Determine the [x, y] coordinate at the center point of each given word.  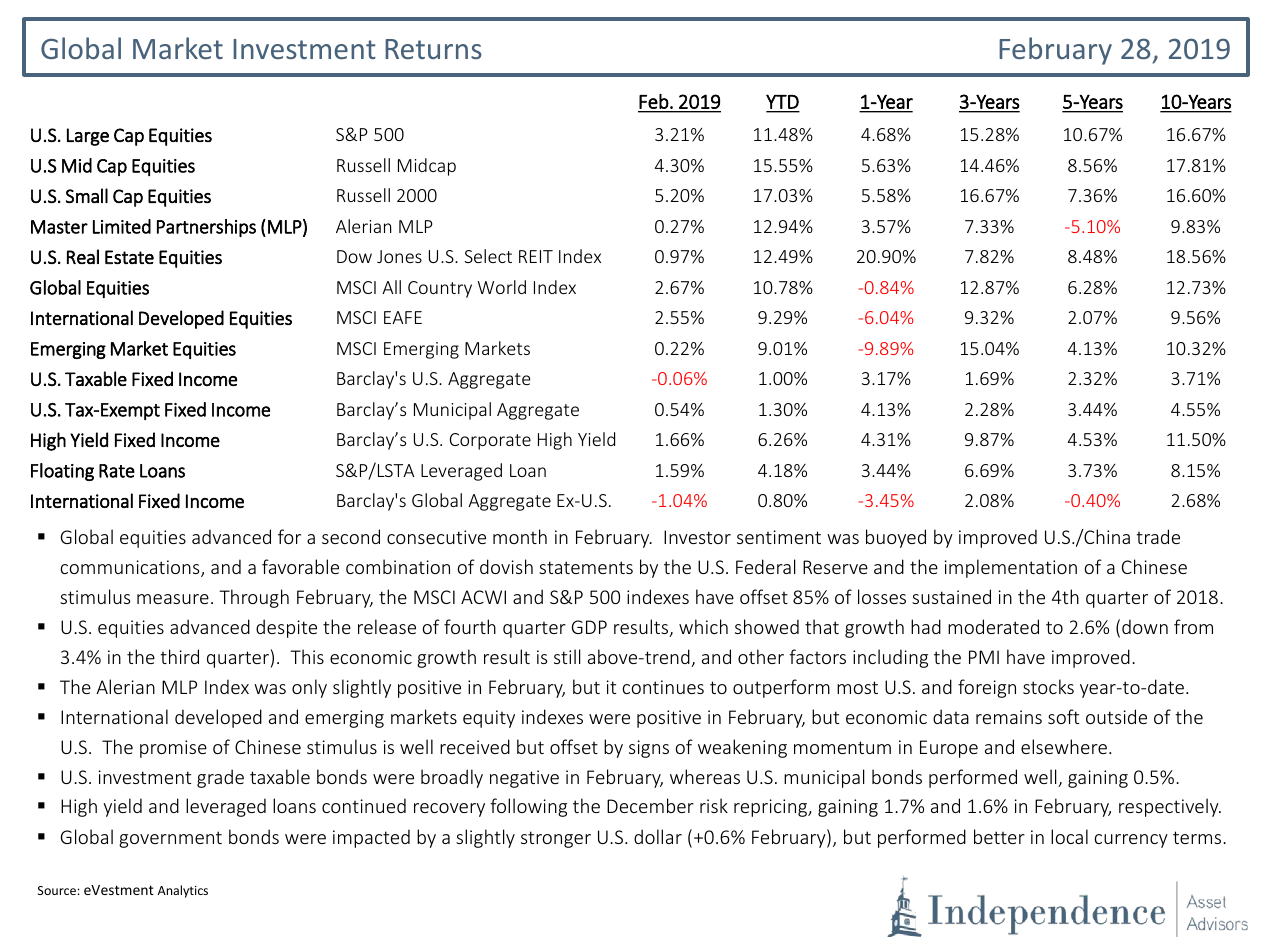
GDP [589, 627]
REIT [536, 256]
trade [1158, 536]
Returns [433, 49]
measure [173, 599]
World [502, 287]
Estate [129, 257]
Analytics [183, 891]
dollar [658, 836]
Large [88, 137]
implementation [1011, 568]
